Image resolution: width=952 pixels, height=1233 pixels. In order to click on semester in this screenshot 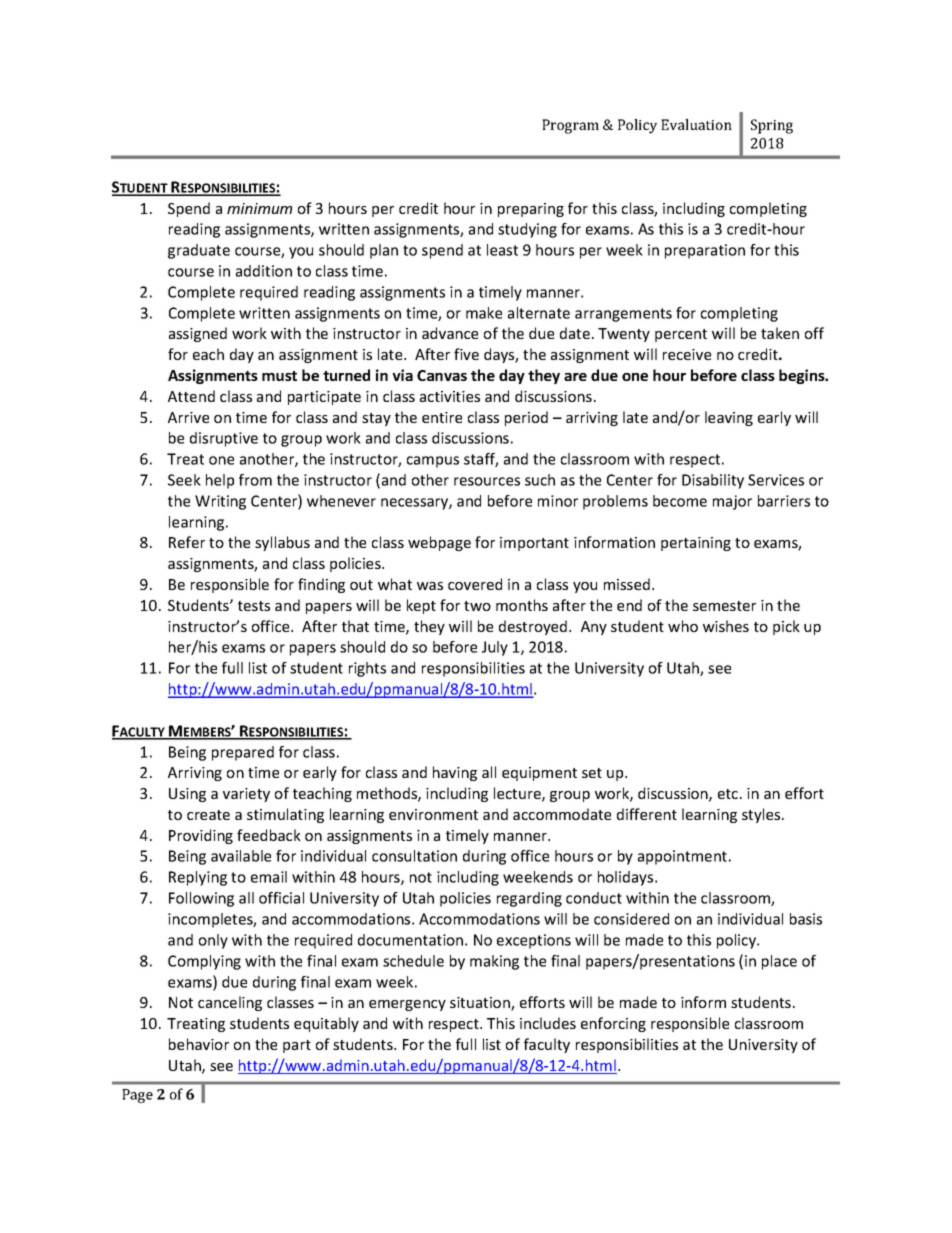, I will do `click(724, 606)`.
